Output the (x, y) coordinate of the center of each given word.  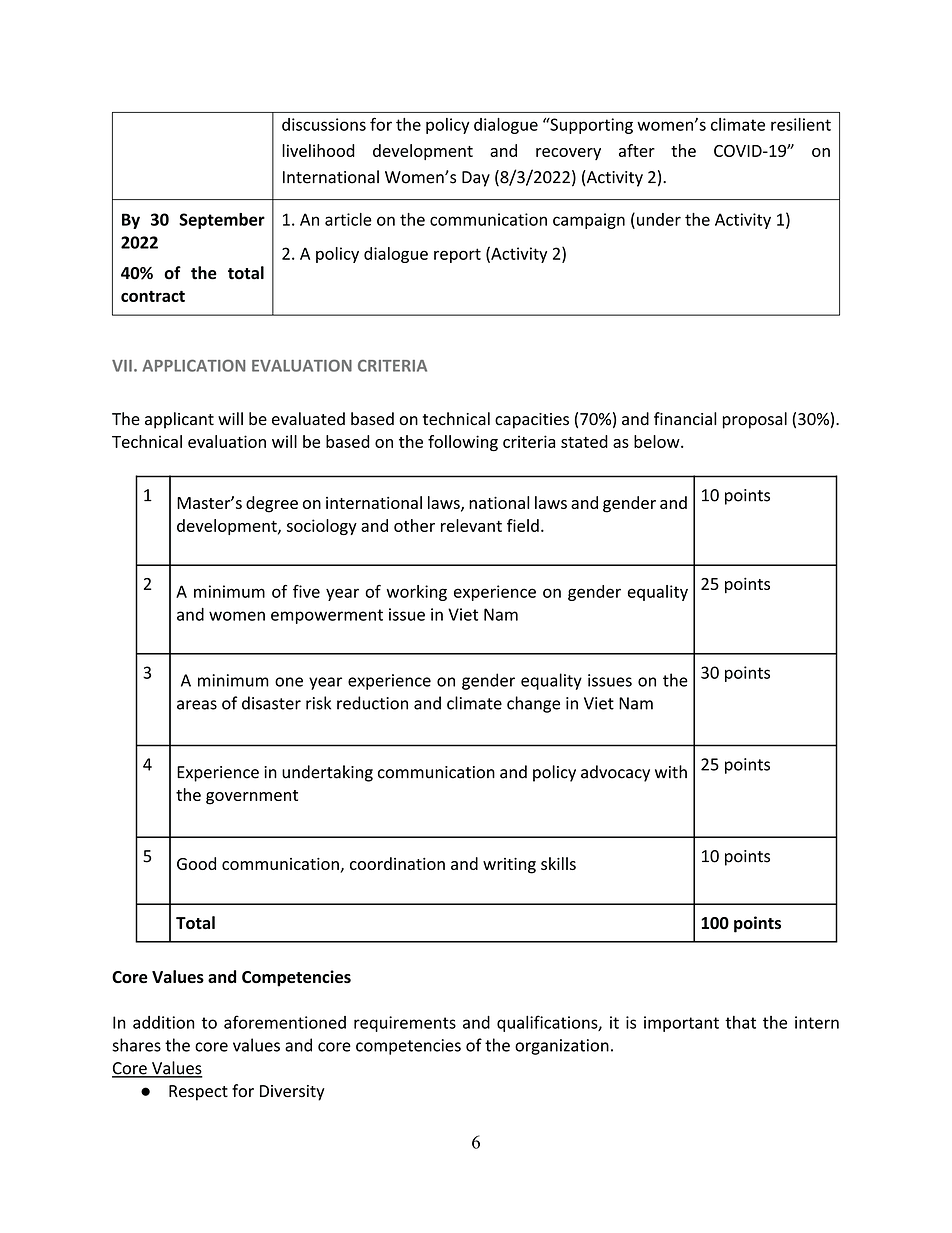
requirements (405, 1024)
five (306, 591)
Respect (198, 1093)
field (523, 525)
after (637, 150)
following (463, 443)
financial (685, 419)
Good (196, 863)
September (222, 221)
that (740, 1022)
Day (476, 179)
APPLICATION (193, 365)
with (671, 772)
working (416, 593)
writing (509, 866)
